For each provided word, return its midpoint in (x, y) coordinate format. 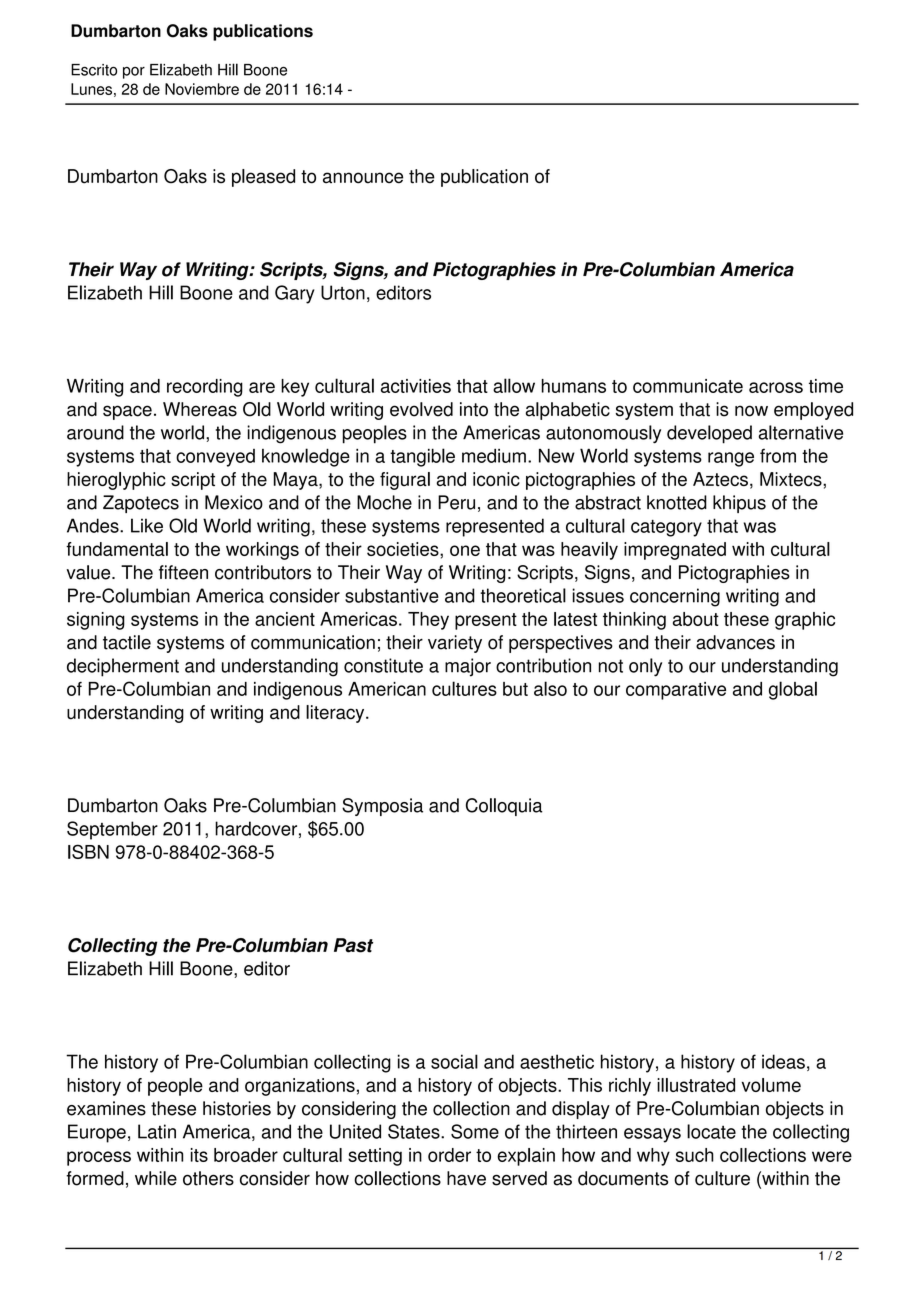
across (776, 387)
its (199, 1155)
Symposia (382, 807)
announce (363, 178)
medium (494, 456)
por (134, 73)
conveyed (215, 458)
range (731, 459)
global (793, 690)
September (112, 830)
